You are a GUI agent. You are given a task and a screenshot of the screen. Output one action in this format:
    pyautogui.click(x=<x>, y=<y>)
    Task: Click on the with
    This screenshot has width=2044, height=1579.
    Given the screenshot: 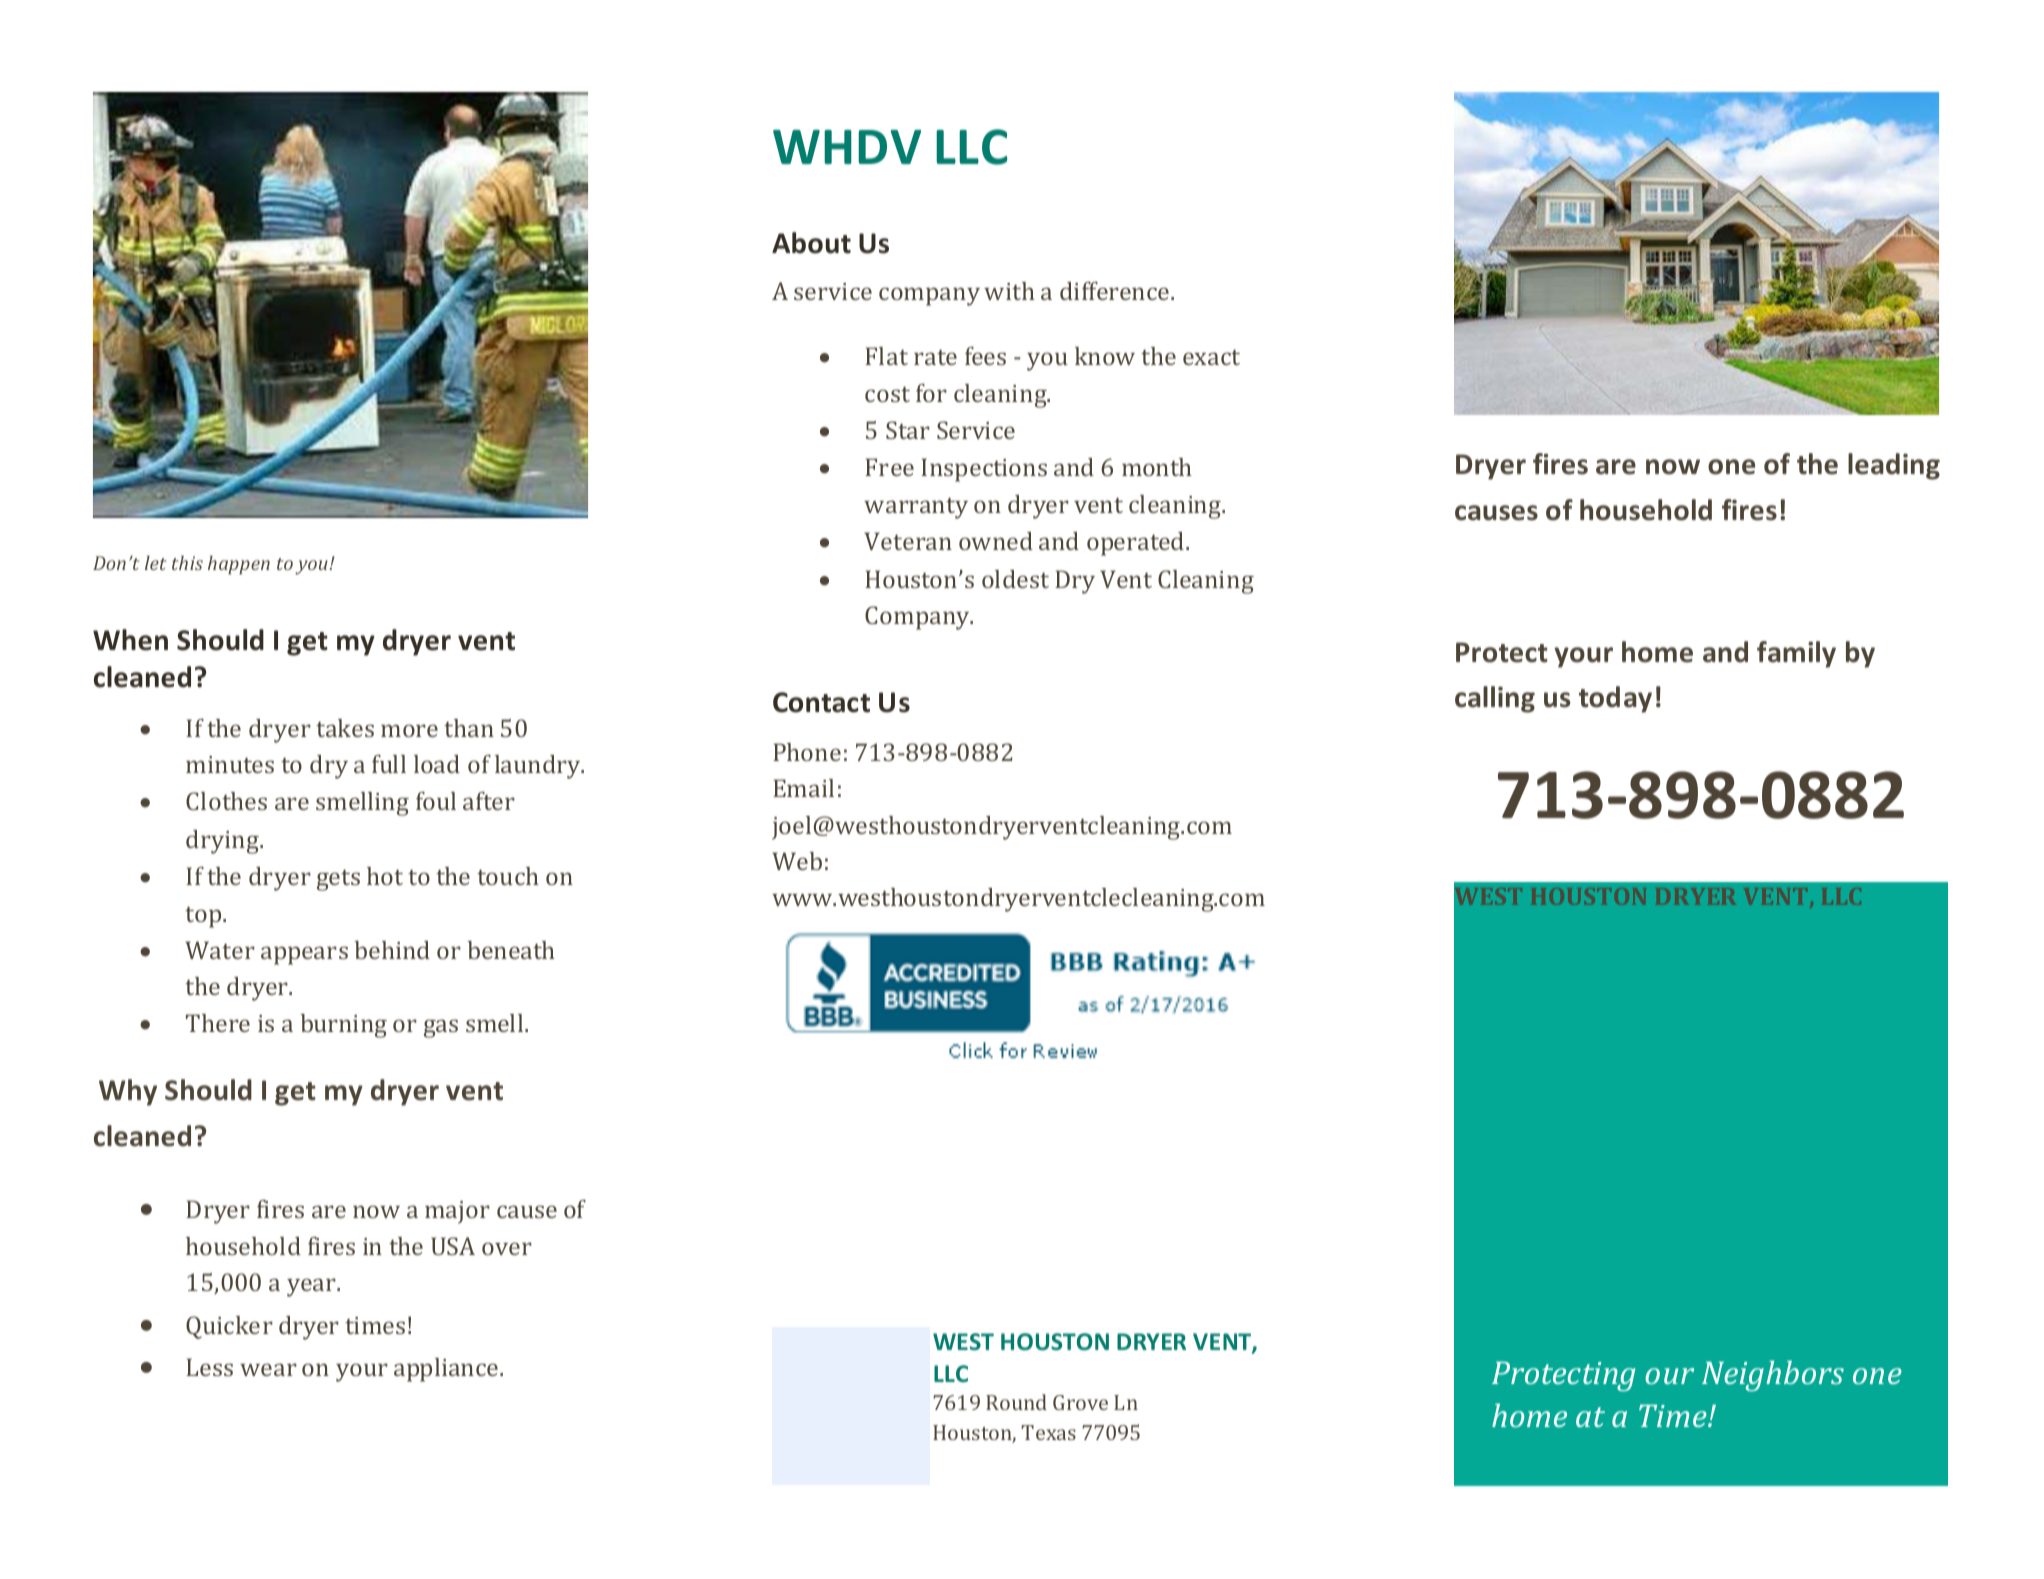 What is the action you would take?
    pyautogui.click(x=1009, y=291)
